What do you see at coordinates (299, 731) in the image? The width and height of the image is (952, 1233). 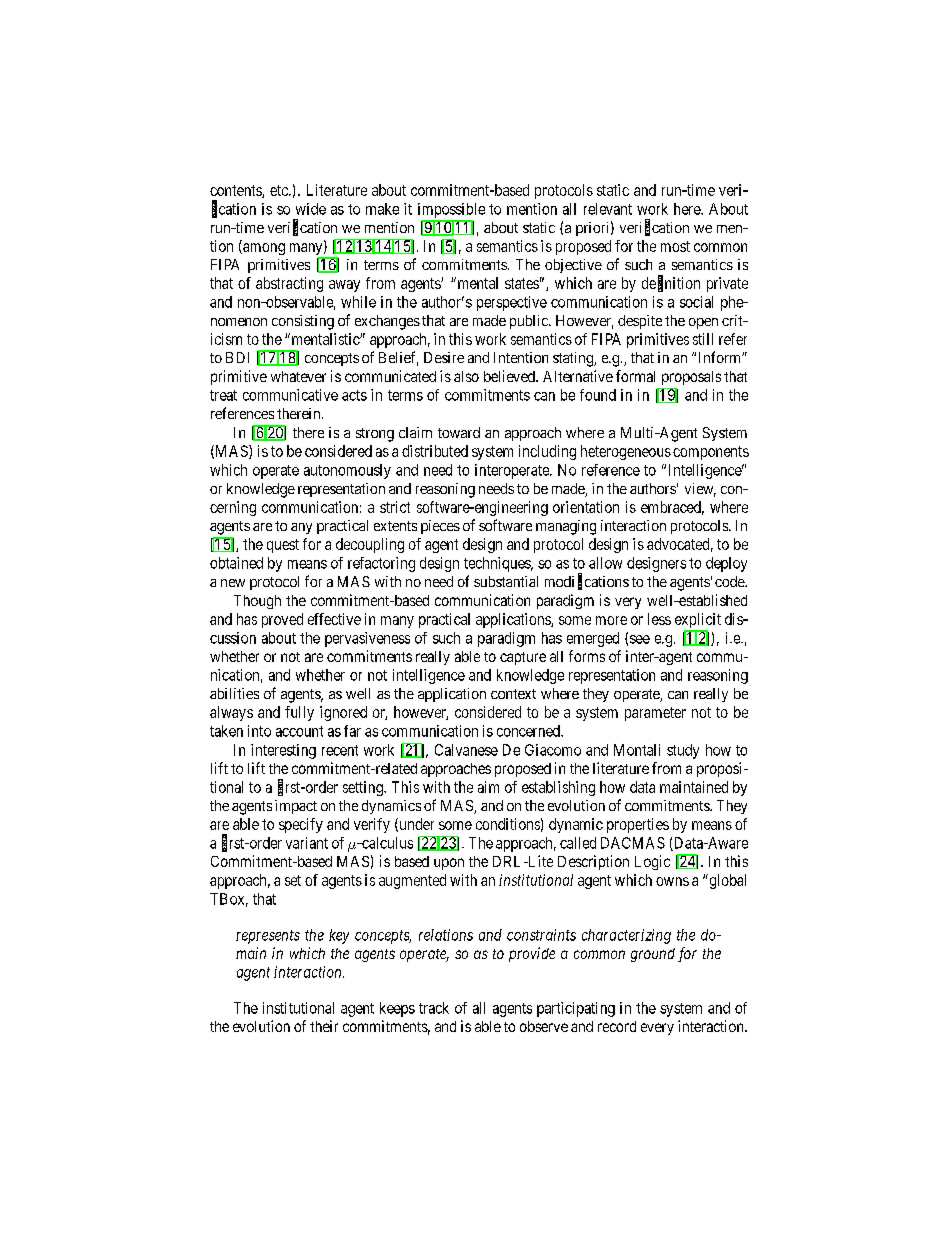 I see `account` at bounding box center [299, 731].
